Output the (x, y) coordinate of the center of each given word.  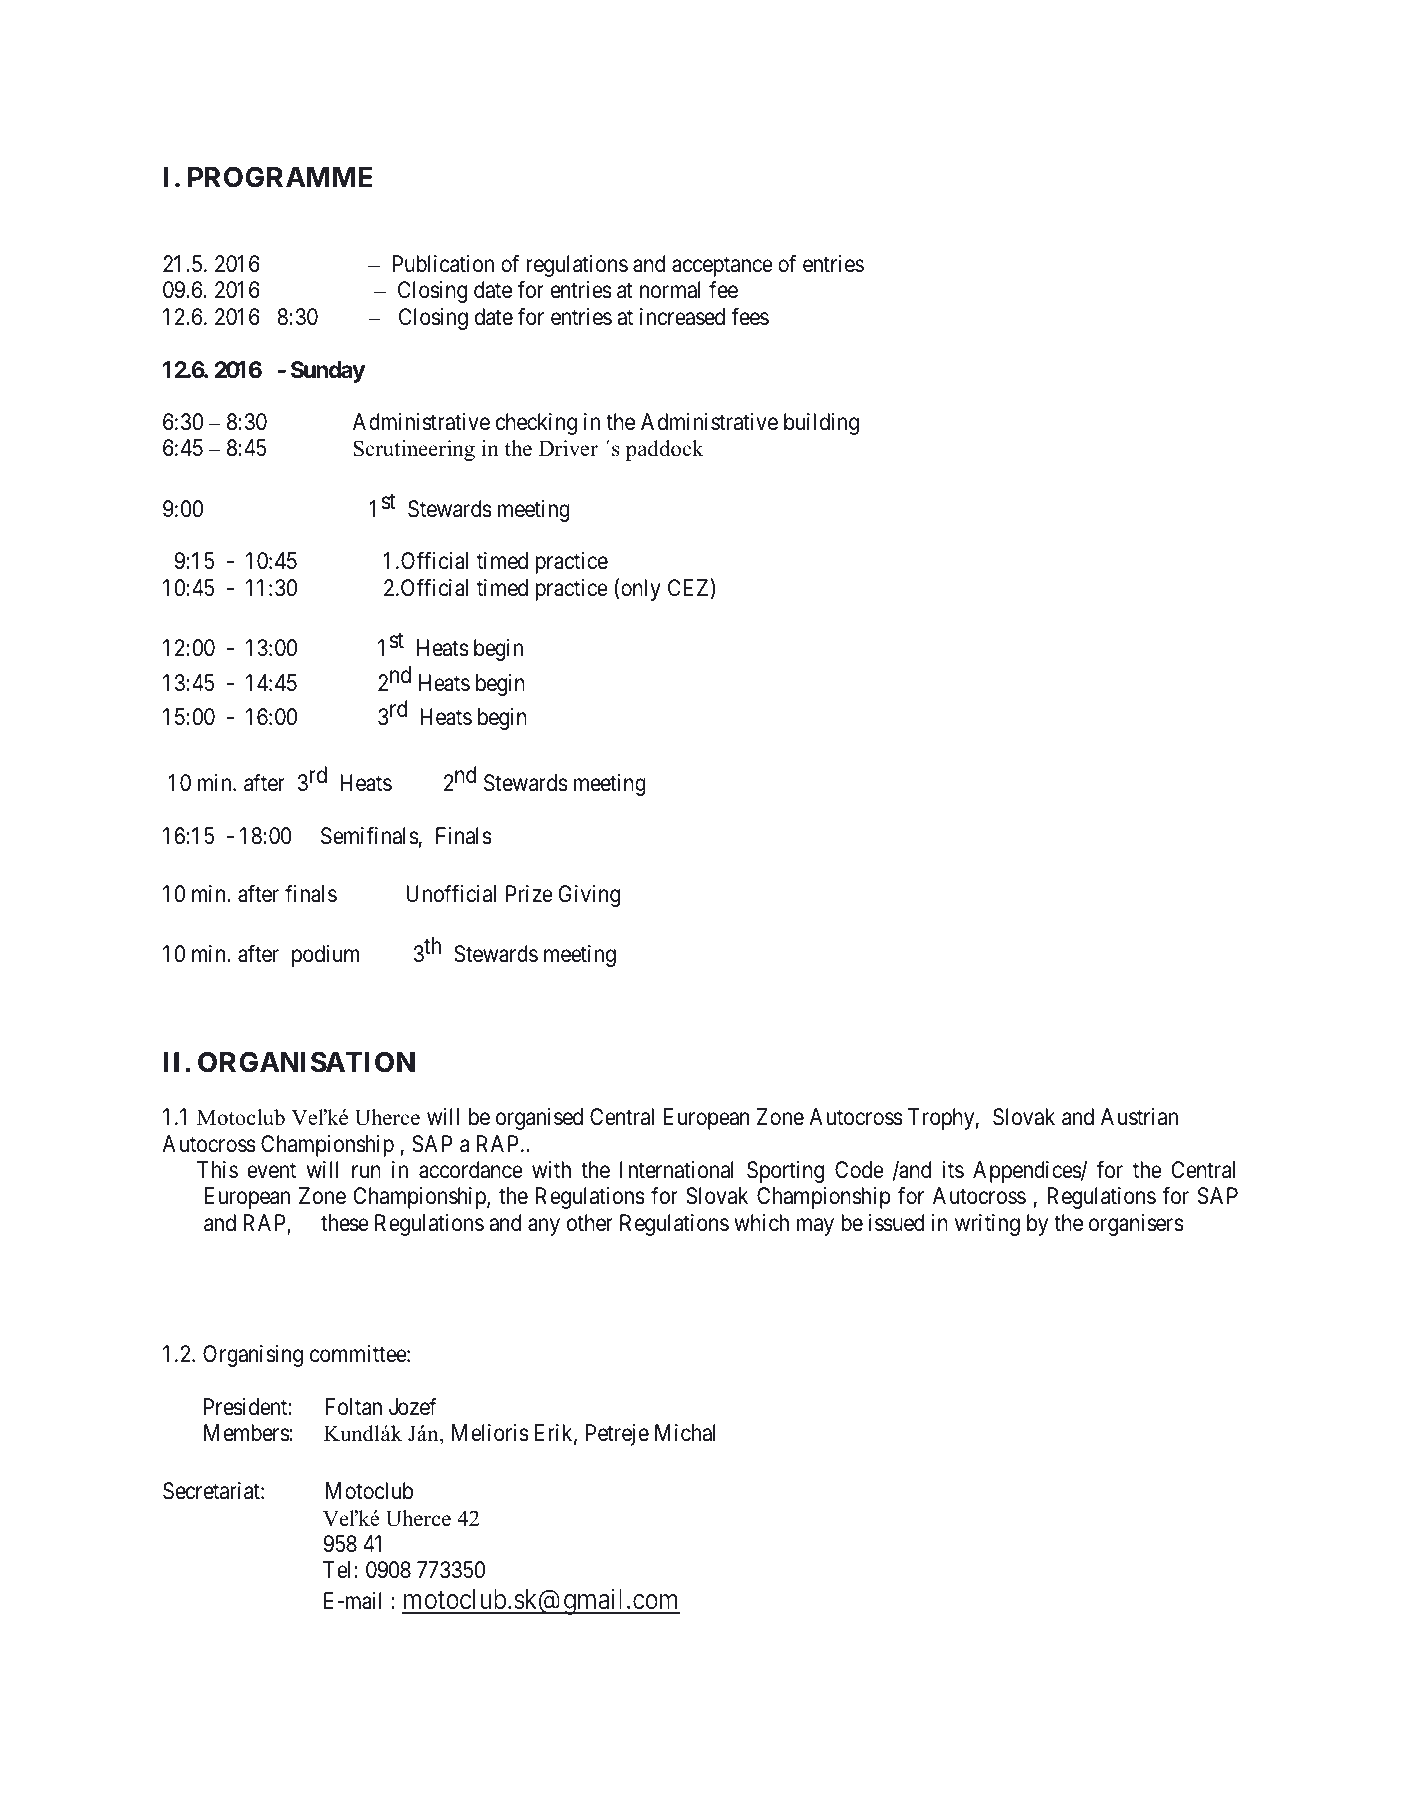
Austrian (1139, 1117)
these (345, 1223)
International (677, 1170)
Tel (339, 1570)
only (641, 590)
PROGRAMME (280, 177)
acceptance (722, 267)
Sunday (328, 372)
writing (987, 1225)
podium (325, 956)
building (821, 424)
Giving (589, 896)
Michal (685, 1433)
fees (750, 316)
